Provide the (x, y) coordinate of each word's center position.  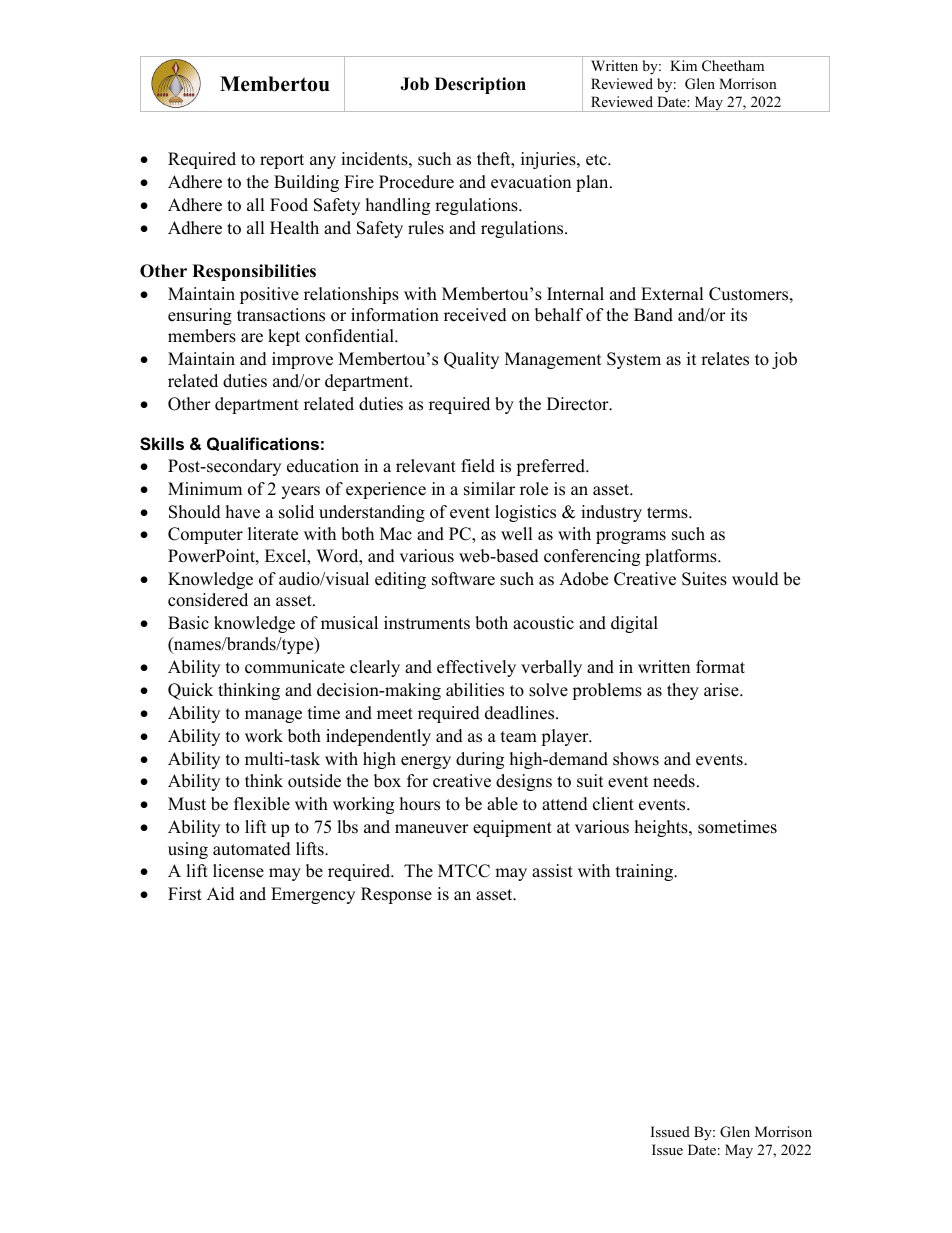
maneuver (432, 829)
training (646, 872)
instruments (427, 623)
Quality (471, 360)
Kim (683, 65)
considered (208, 600)
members (202, 336)
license (238, 871)
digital (634, 624)
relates (725, 359)
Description (480, 85)
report (282, 161)
